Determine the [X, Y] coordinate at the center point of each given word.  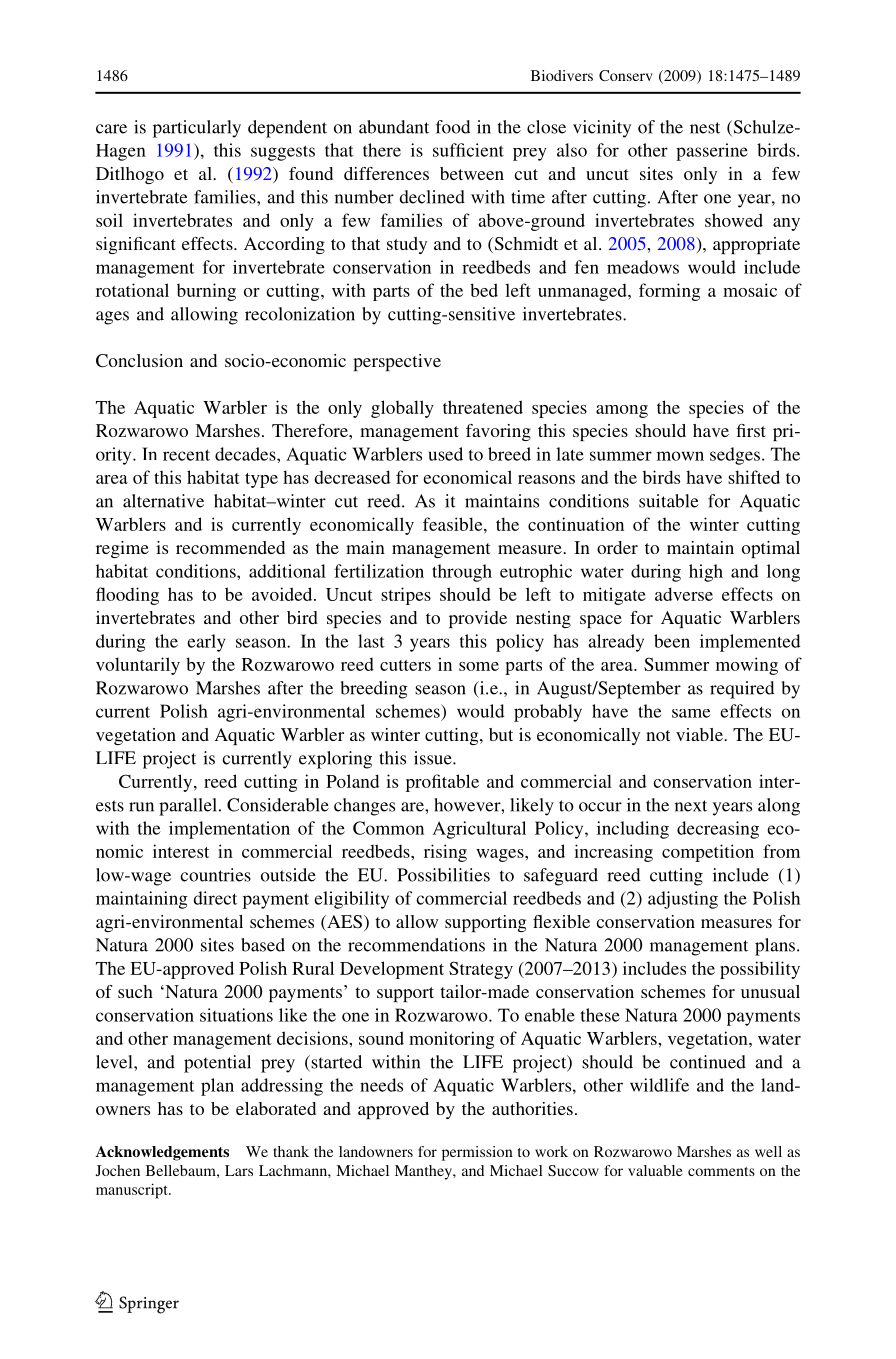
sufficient [468, 150]
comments [721, 1171]
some [479, 666]
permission [477, 1153]
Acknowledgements [162, 1153]
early [206, 643]
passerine [712, 152]
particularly [197, 129]
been [672, 641]
